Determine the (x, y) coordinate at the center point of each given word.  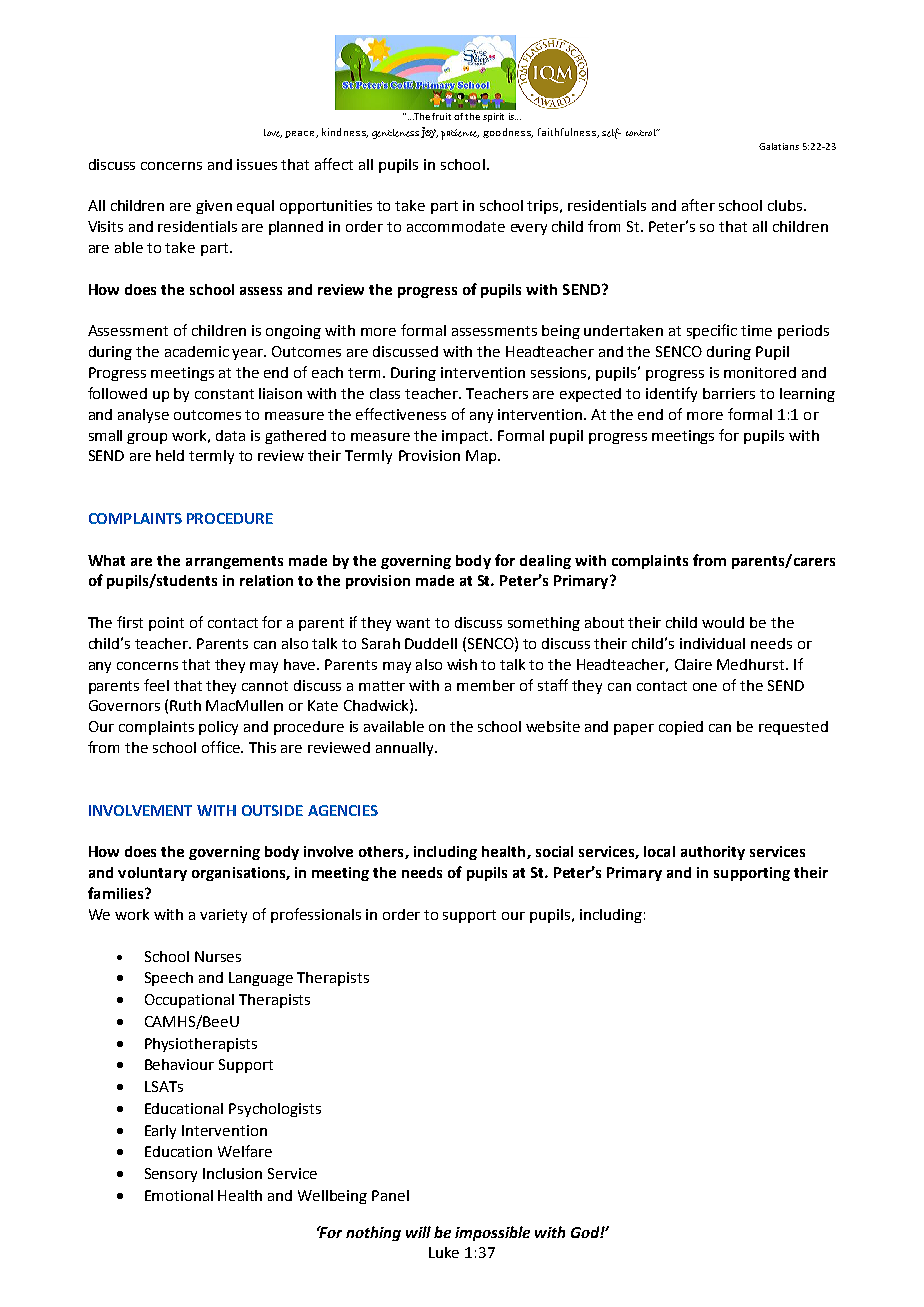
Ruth (185, 705)
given (214, 207)
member (486, 685)
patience (460, 134)
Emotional (179, 1195)
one (705, 687)
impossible (492, 1233)
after (698, 205)
